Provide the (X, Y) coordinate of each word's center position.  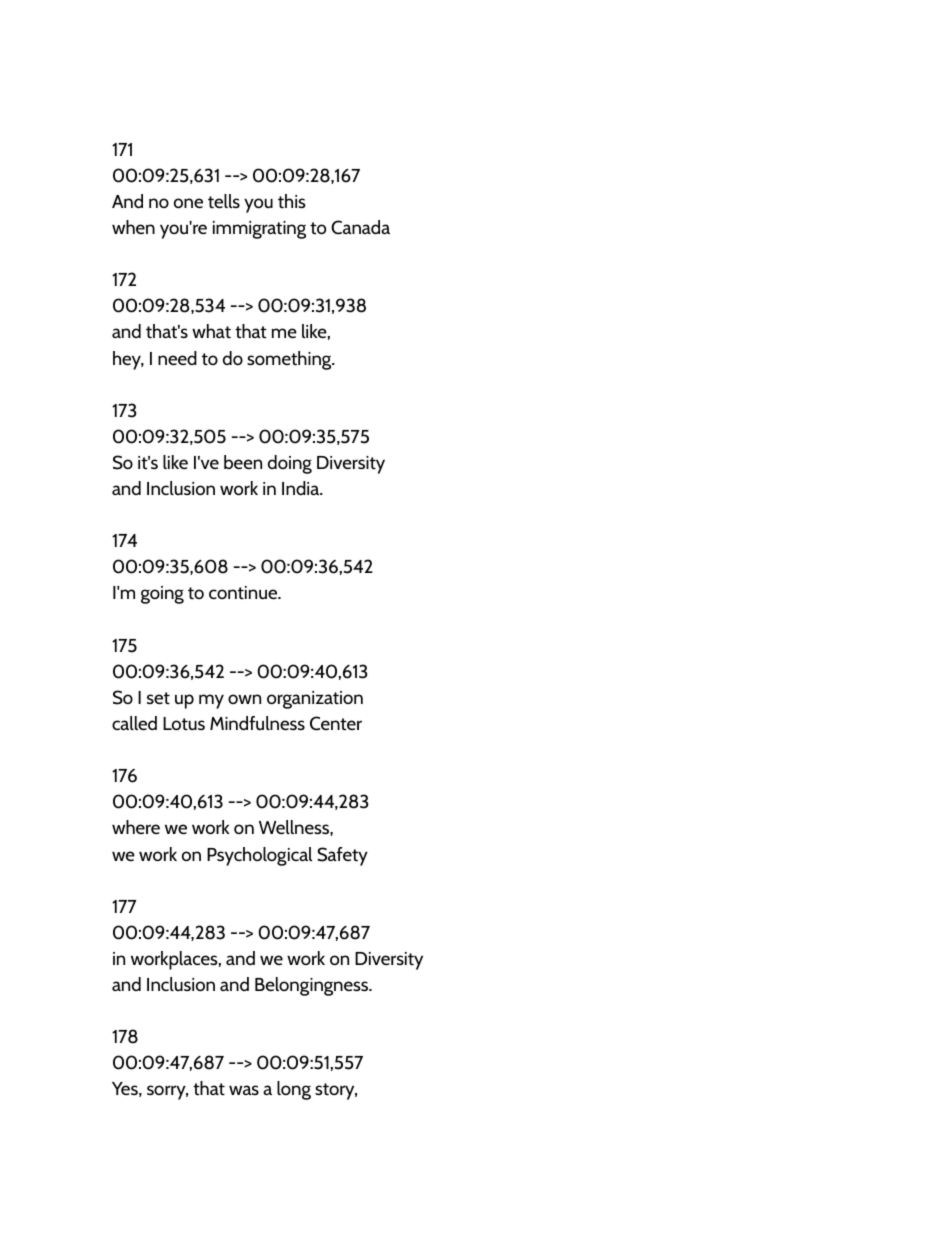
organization (315, 700)
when (133, 227)
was (244, 1090)
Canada (360, 227)
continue (244, 592)
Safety (342, 856)
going (162, 595)
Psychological (259, 856)
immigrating (259, 230)
